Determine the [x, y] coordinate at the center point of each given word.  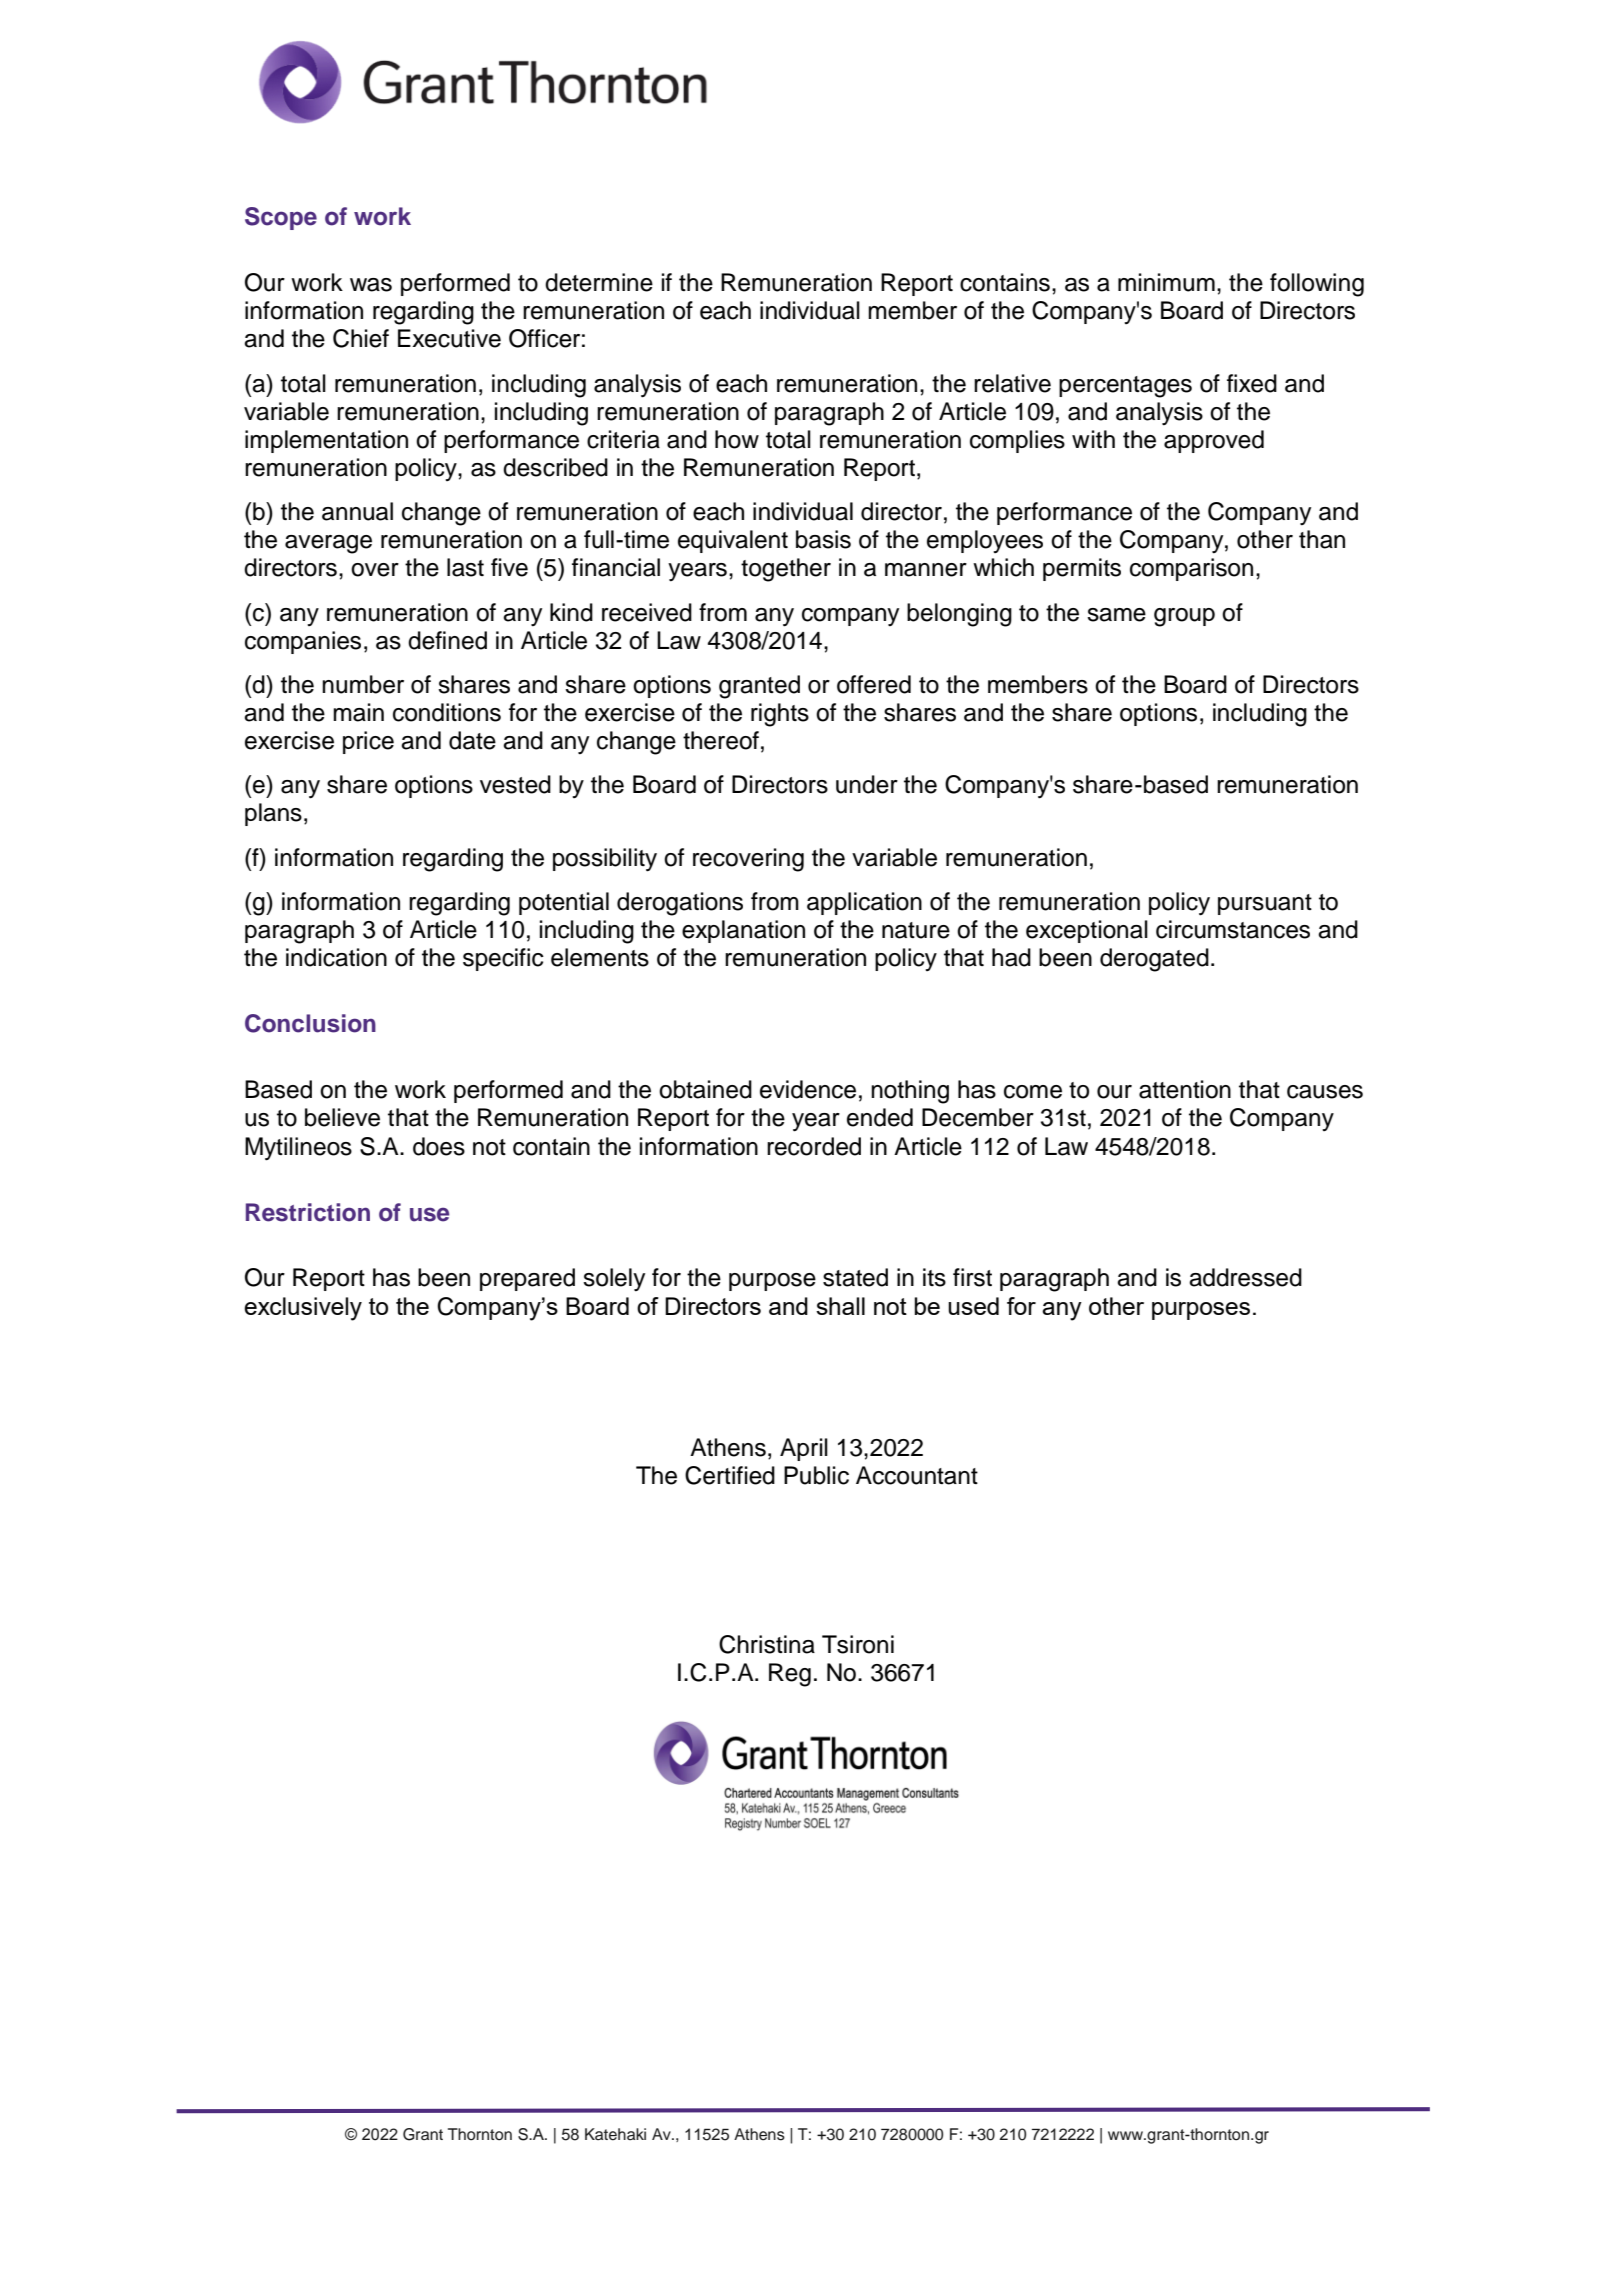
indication [336, 957]
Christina [767, 1644]
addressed [1245, 1277]
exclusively [303, 1309]
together [786, 570]
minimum [1166, 282]
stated [855, 1277]
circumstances [1233, 929]
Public [816, 1475]
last [465, 567]
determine [599, 282]
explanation [743, 931]
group [1184, 617]
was [371, 285]
